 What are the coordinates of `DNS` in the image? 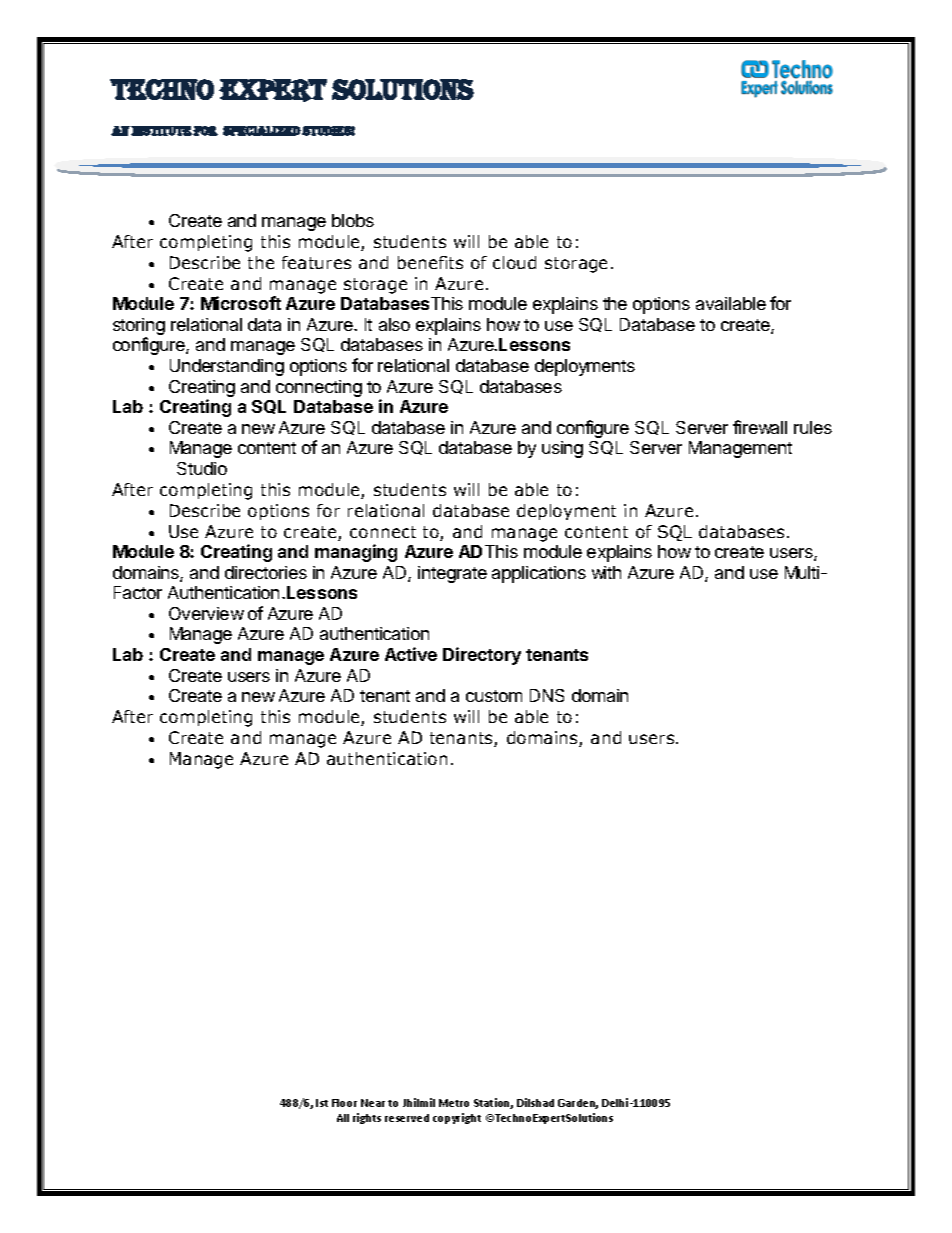 It's located at (547, 695).
